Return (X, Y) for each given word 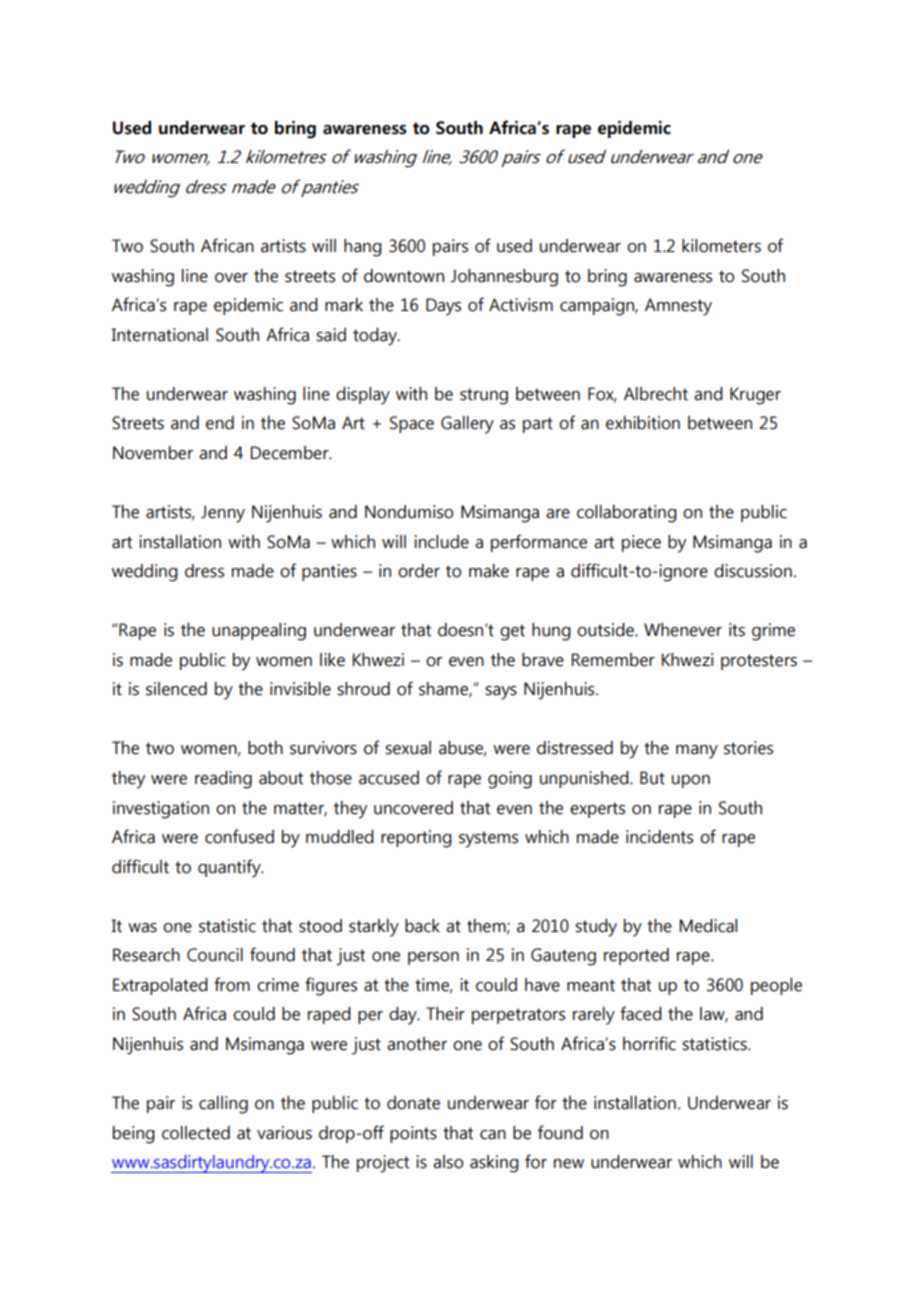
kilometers (721, 246)
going (510, 780)
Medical (708, 926)
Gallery (467, 425)
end (220, 423)
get (512, 632)
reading (223, 780)
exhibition (643, 423)
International (160, 335)
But (652, 778)
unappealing (259, 632)
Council (215, 955)
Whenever (683, 630)
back (422, 926)
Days (443, 307)
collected (196, 1133)
